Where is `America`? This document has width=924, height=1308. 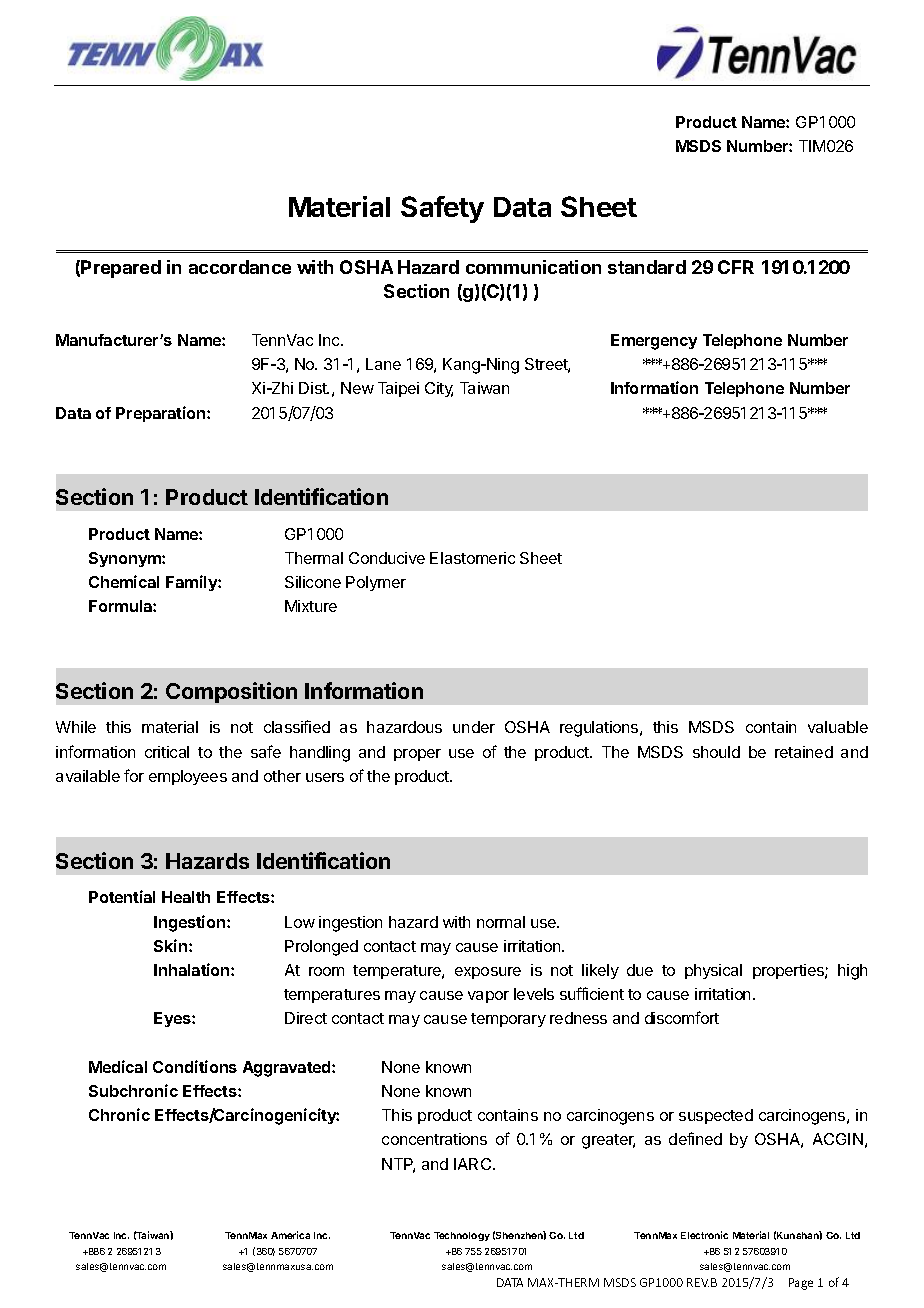 America is located at coordinates (290, 1235).
